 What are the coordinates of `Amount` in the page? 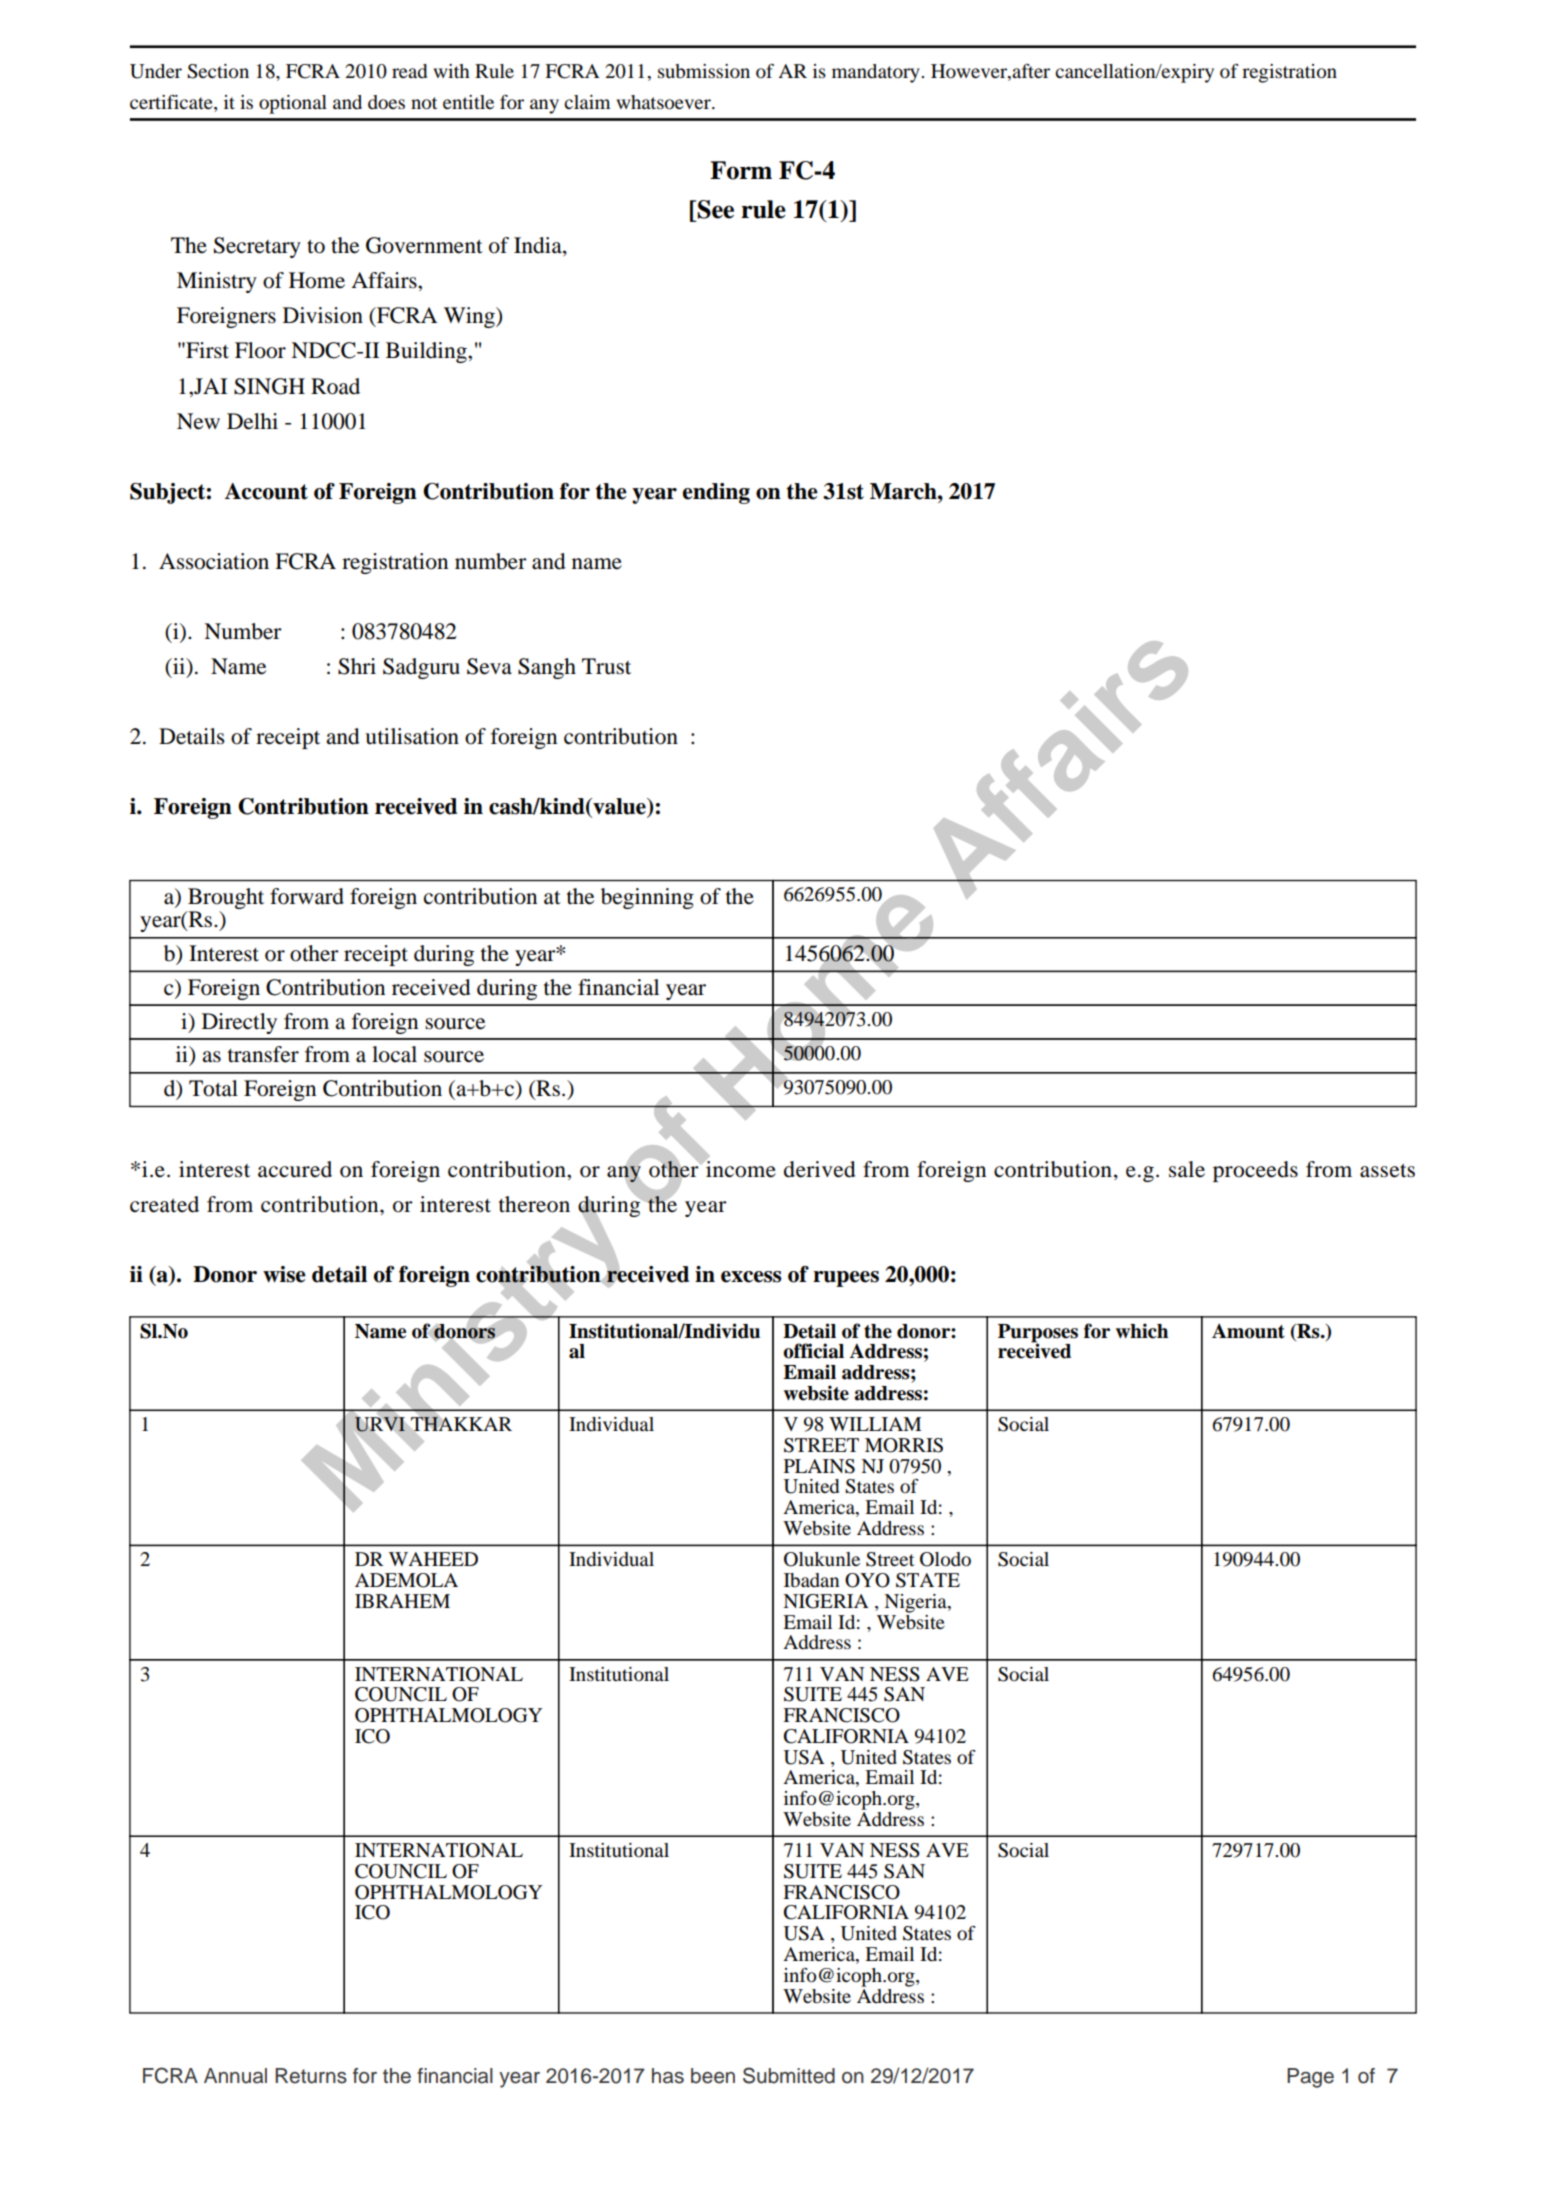 It's located at (1248, 1331).
